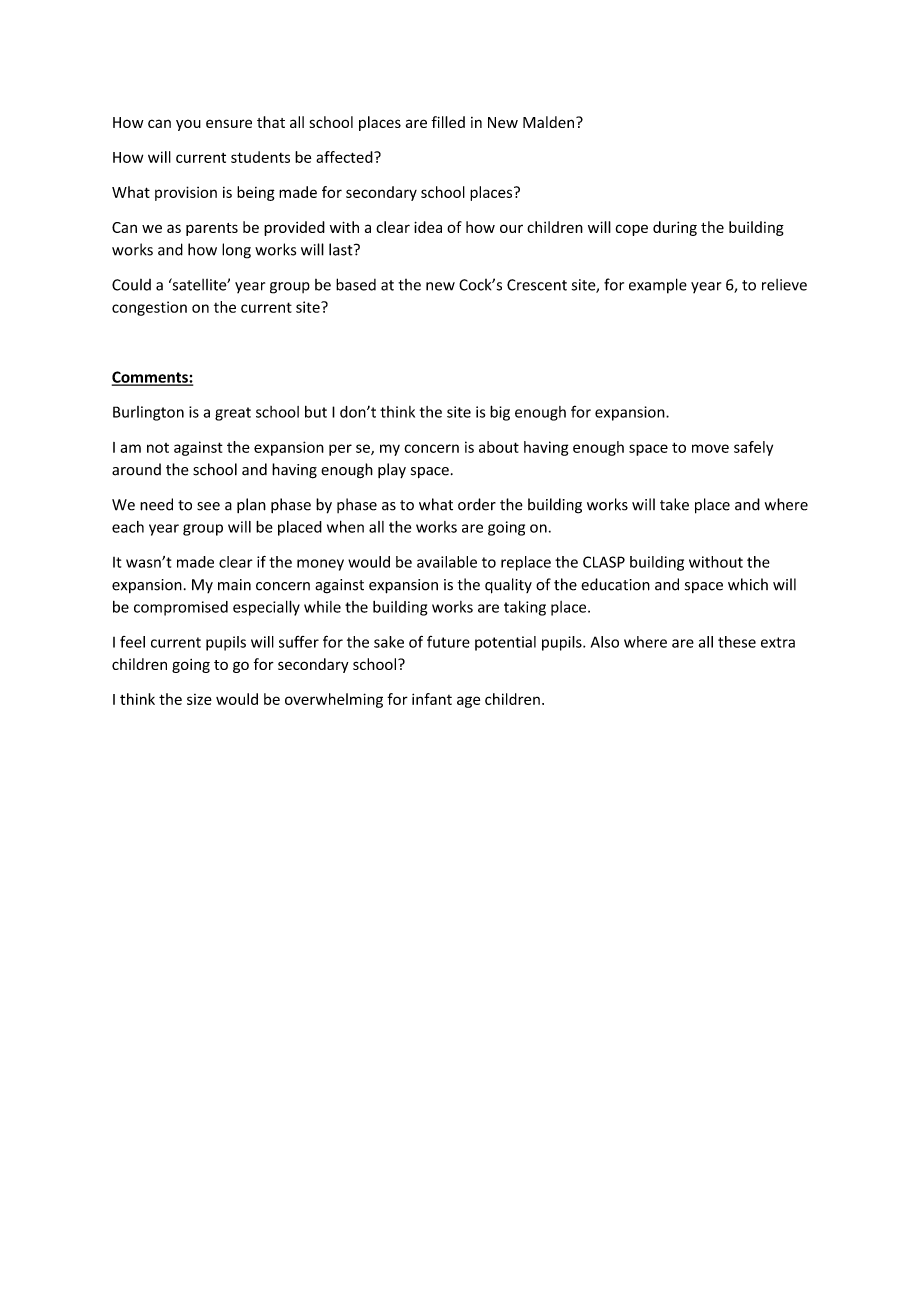  I want to click on you, so click(188, 125).
